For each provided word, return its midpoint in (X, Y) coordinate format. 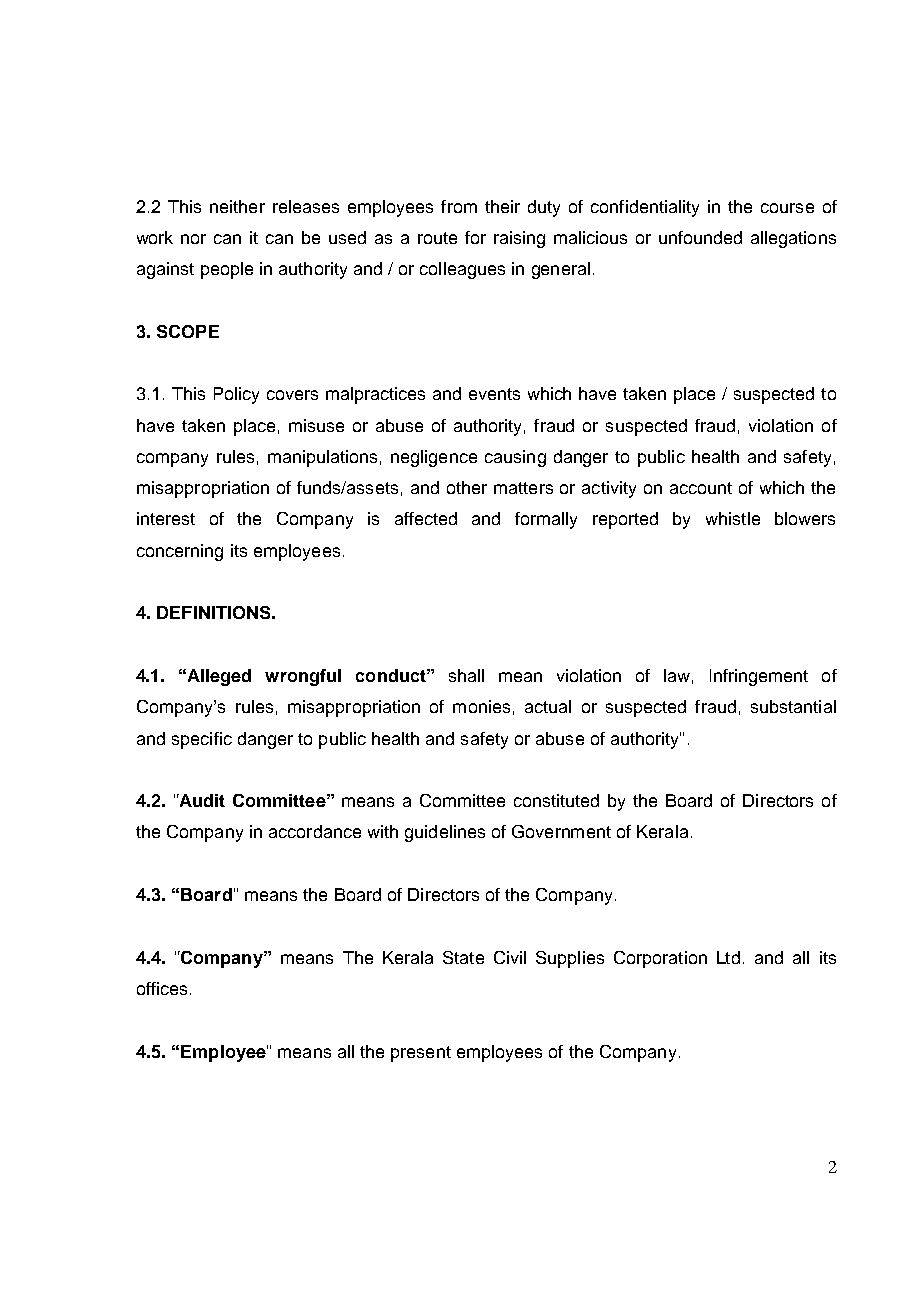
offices (162, 988)
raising (519, 239)
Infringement (759, 677)
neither (237, 206)
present (421, 1054)
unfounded (700, 237)
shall (466, 675)
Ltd (728, 957)
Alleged (219, 677)
